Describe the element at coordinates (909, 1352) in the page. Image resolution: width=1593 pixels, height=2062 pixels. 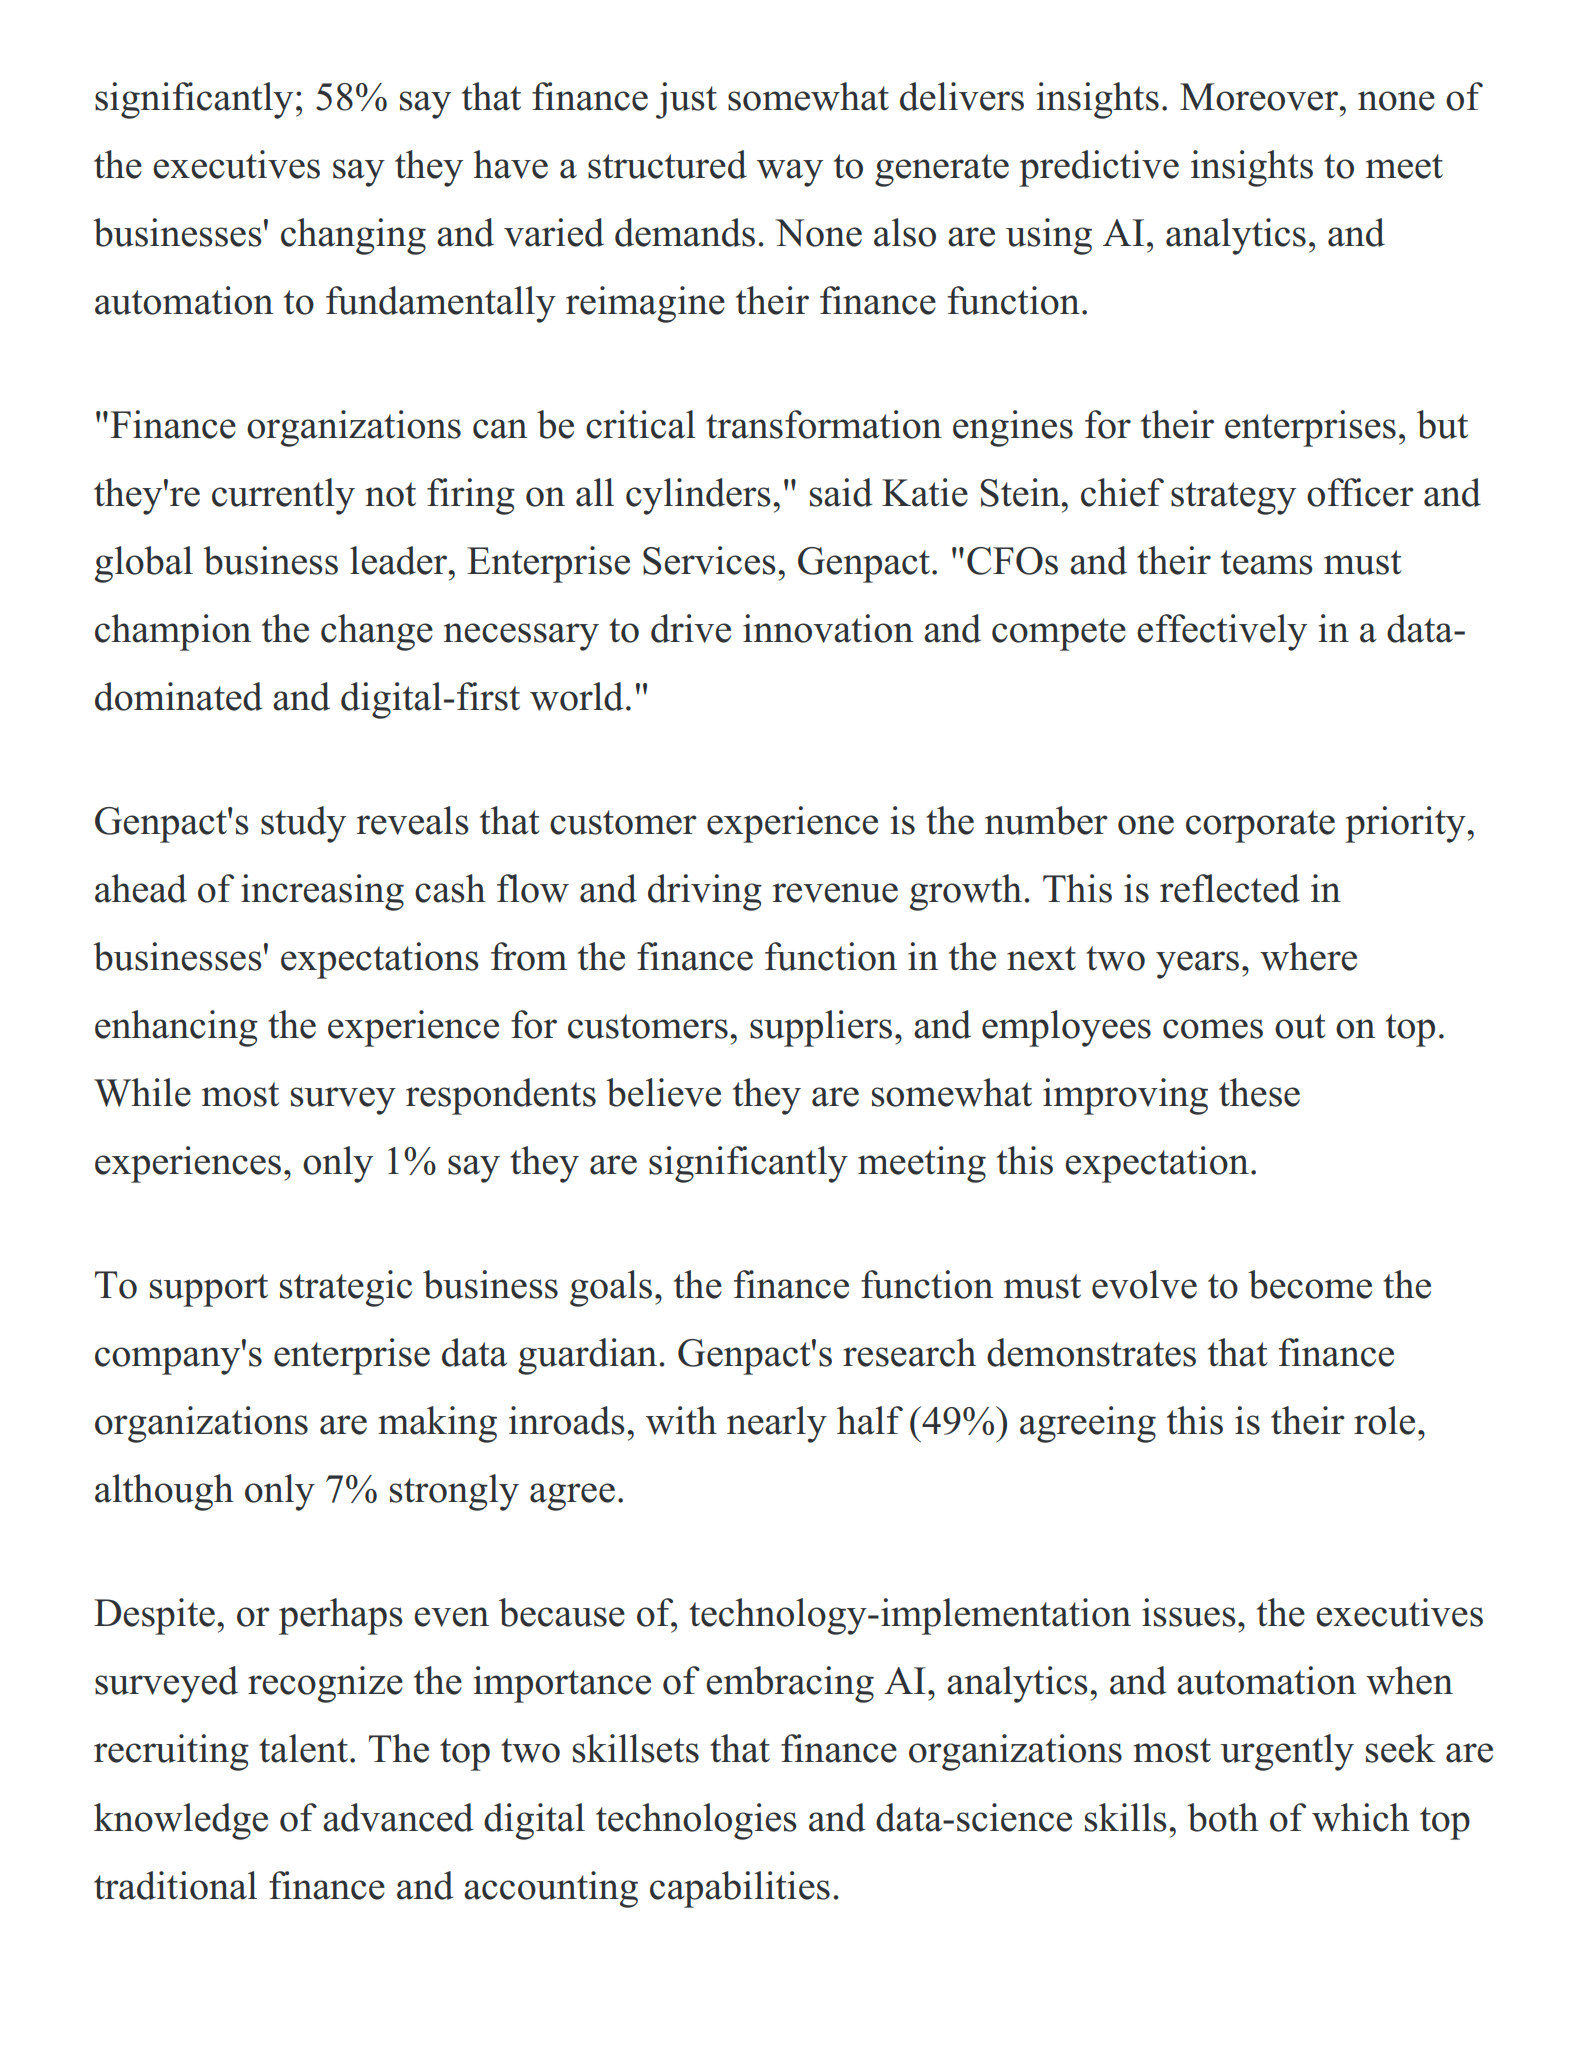
I see `research` at that location.
